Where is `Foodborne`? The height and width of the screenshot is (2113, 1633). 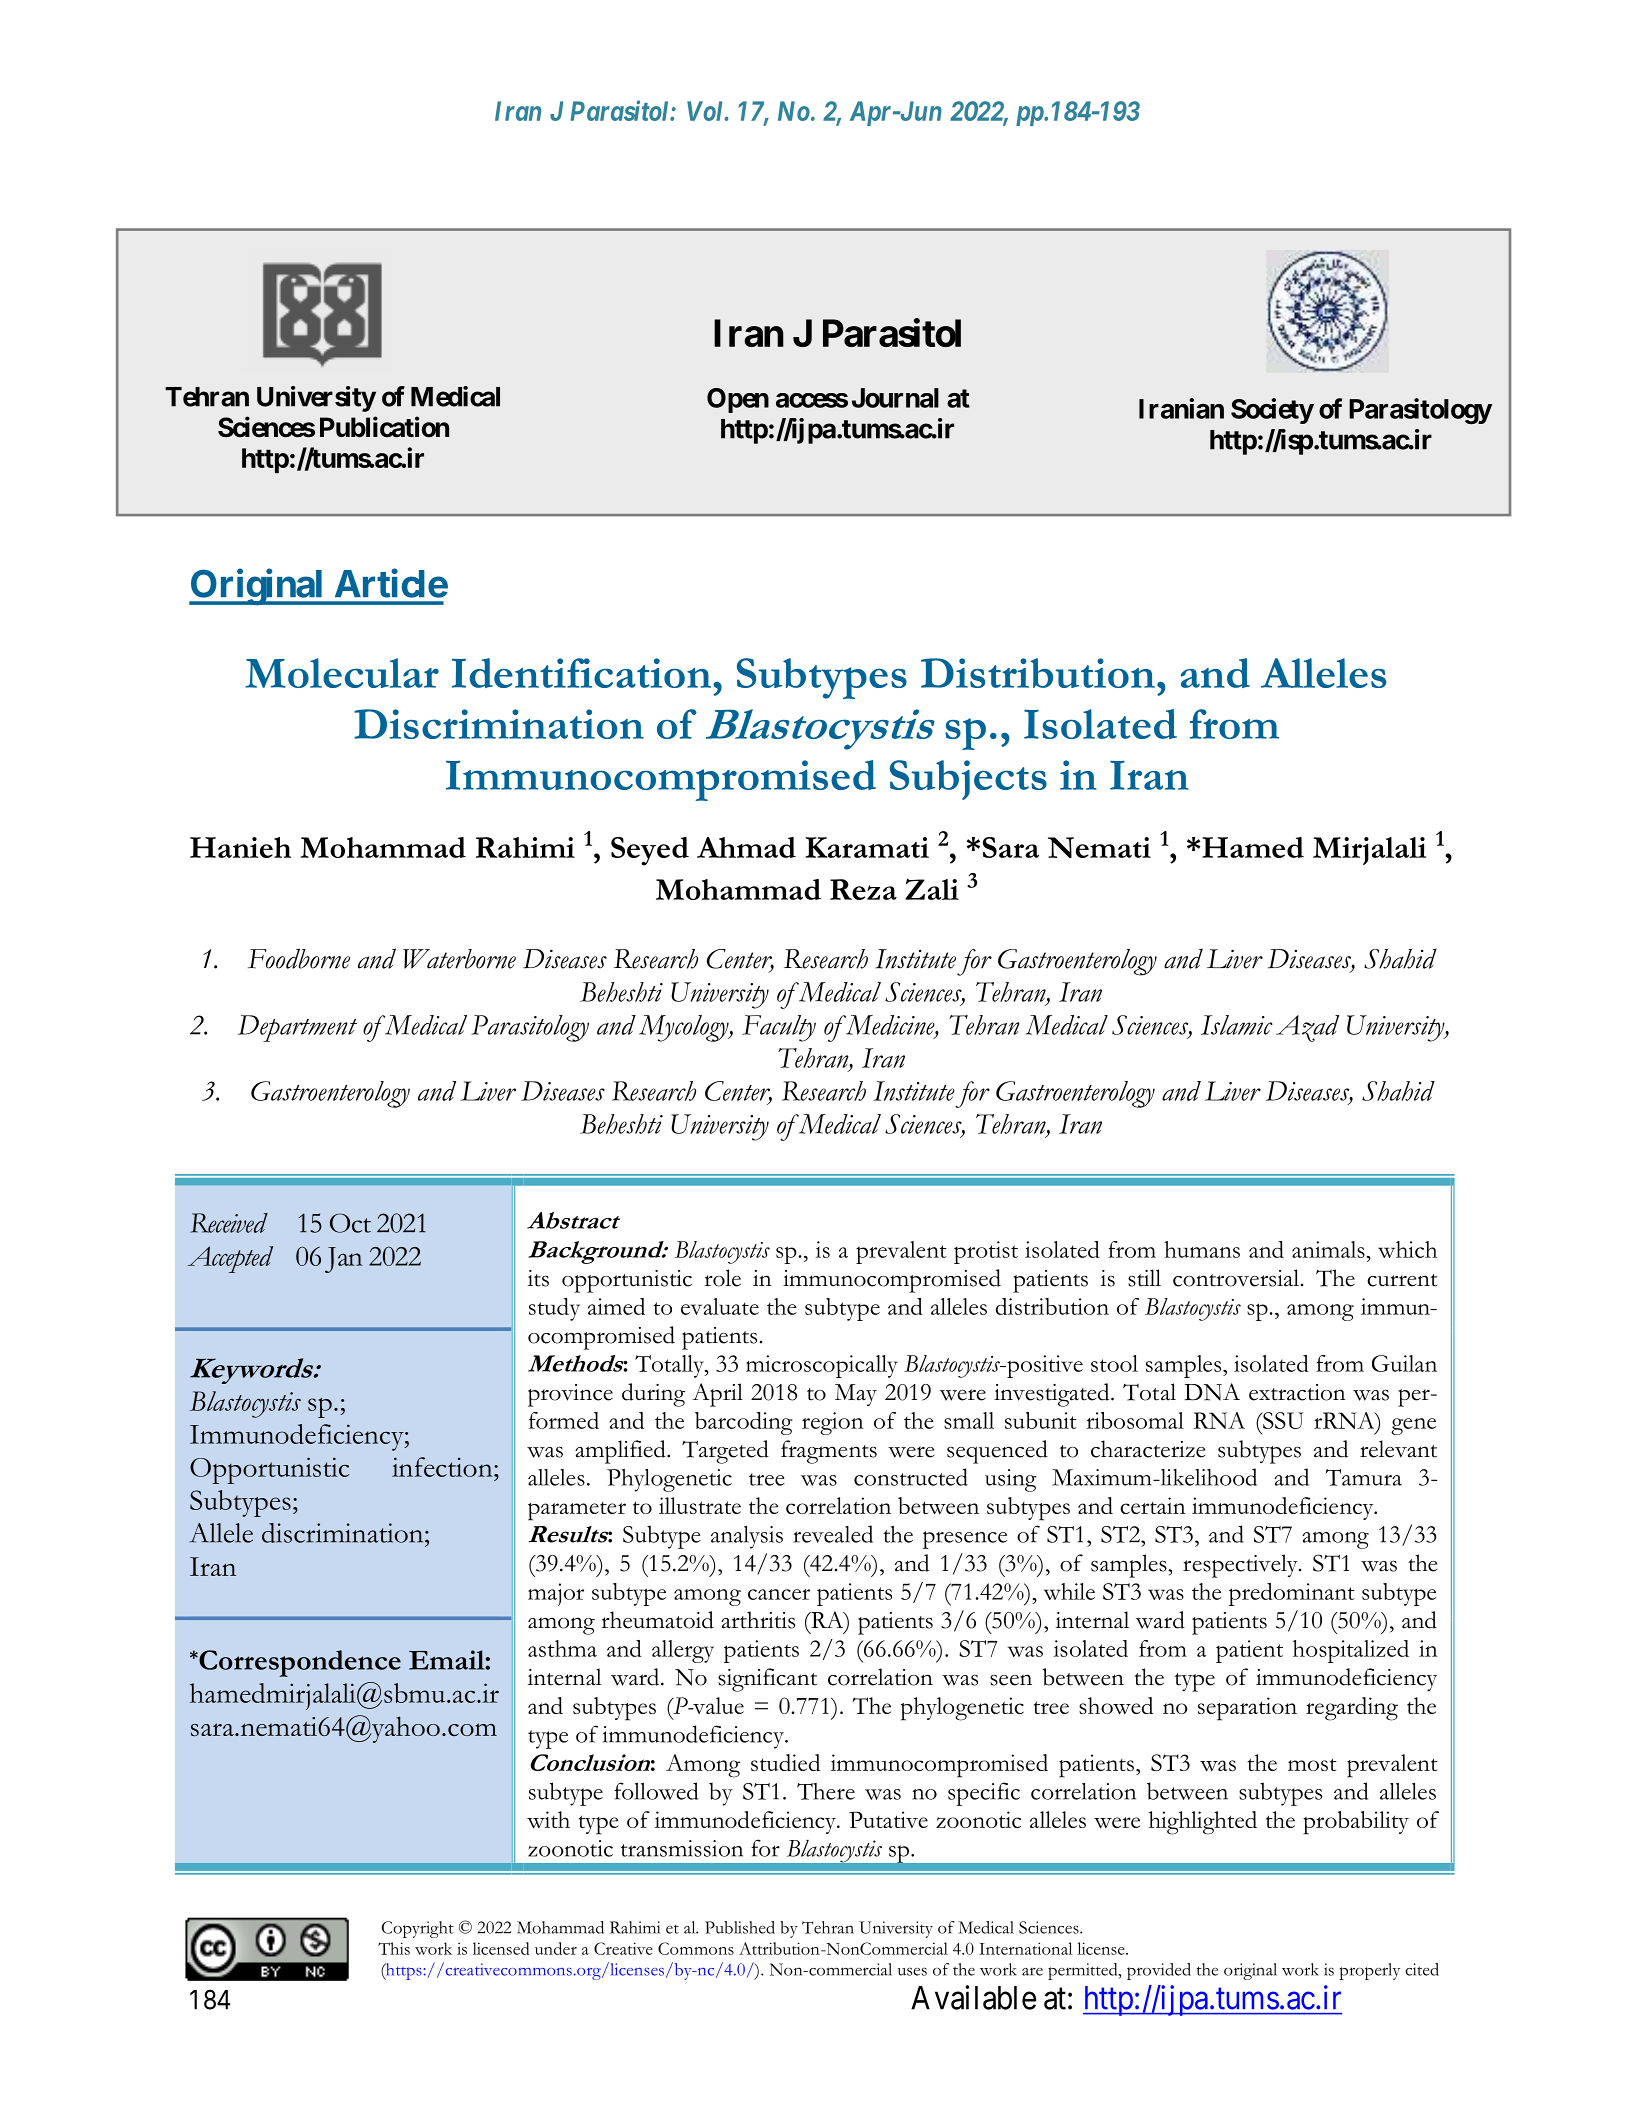
Foodborne is located at coordinates (299, 958).
